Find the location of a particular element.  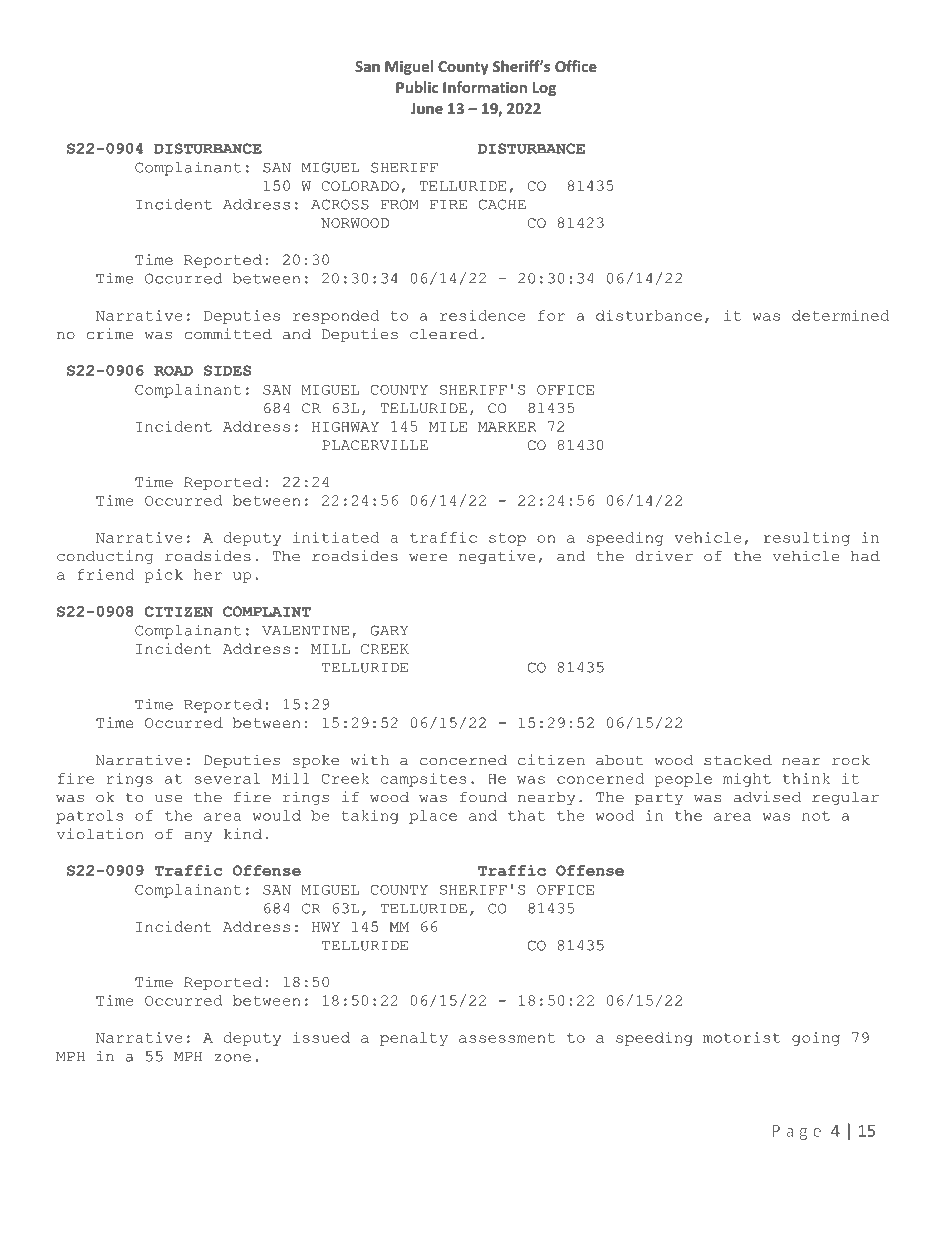

MILE is located at coordinates (448, 427).
